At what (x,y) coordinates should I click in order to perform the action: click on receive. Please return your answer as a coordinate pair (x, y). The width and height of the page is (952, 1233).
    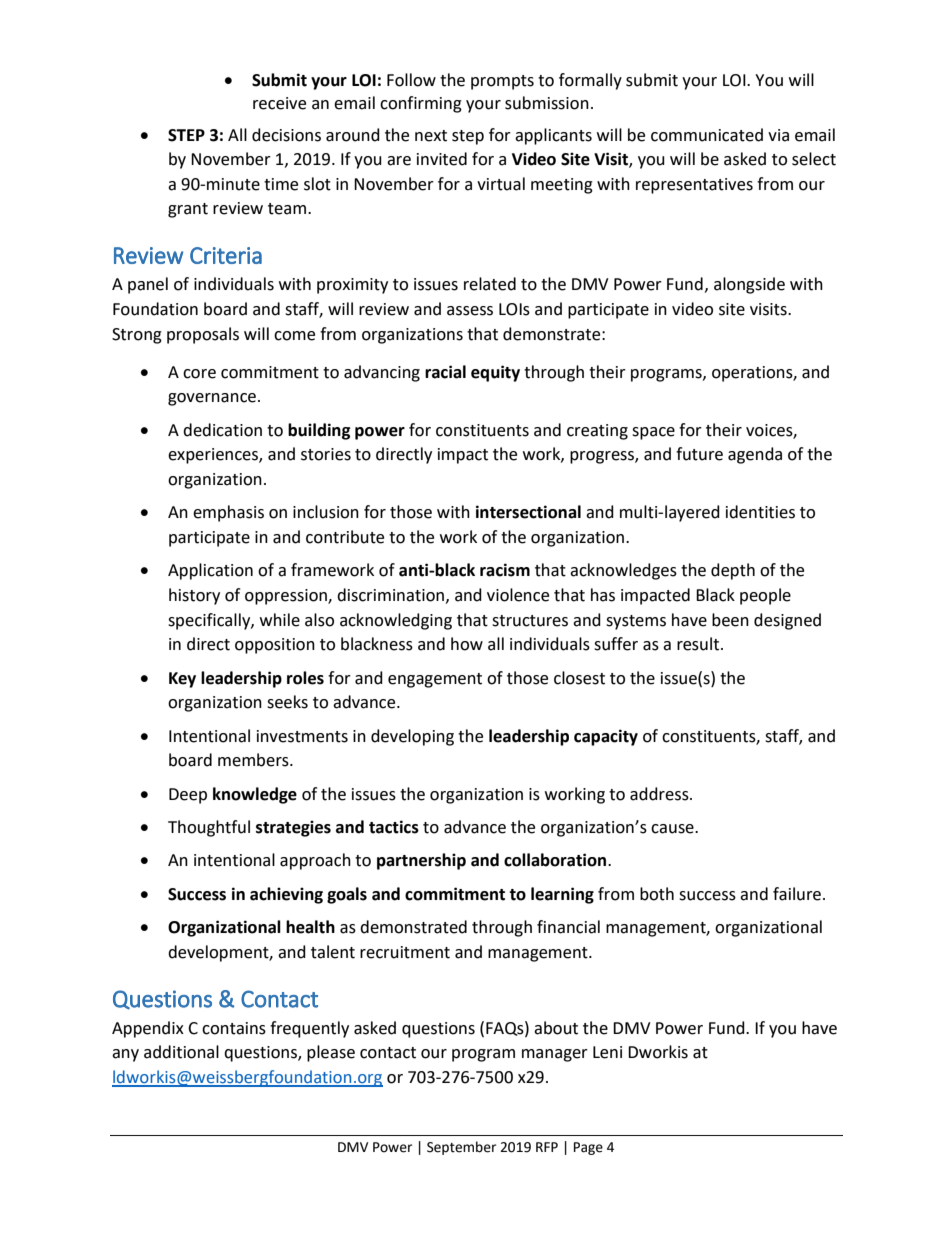
    Looking at the image, I should click on (279, 103).
